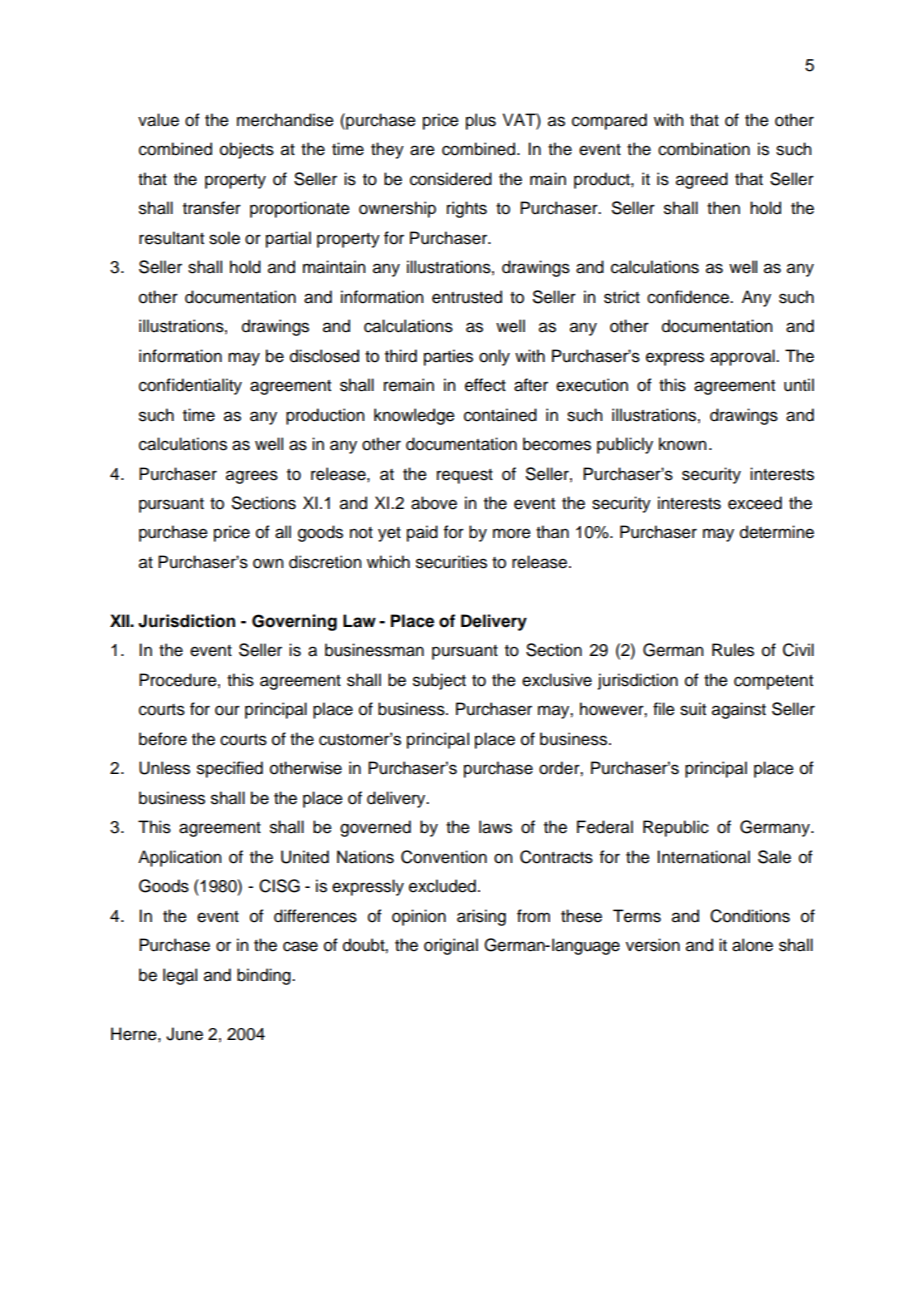 Image resolution: width=924 pixels, height=1308 pixels. Describe the element at coordinates (683, 444) in the document. I see `known` at that location.
